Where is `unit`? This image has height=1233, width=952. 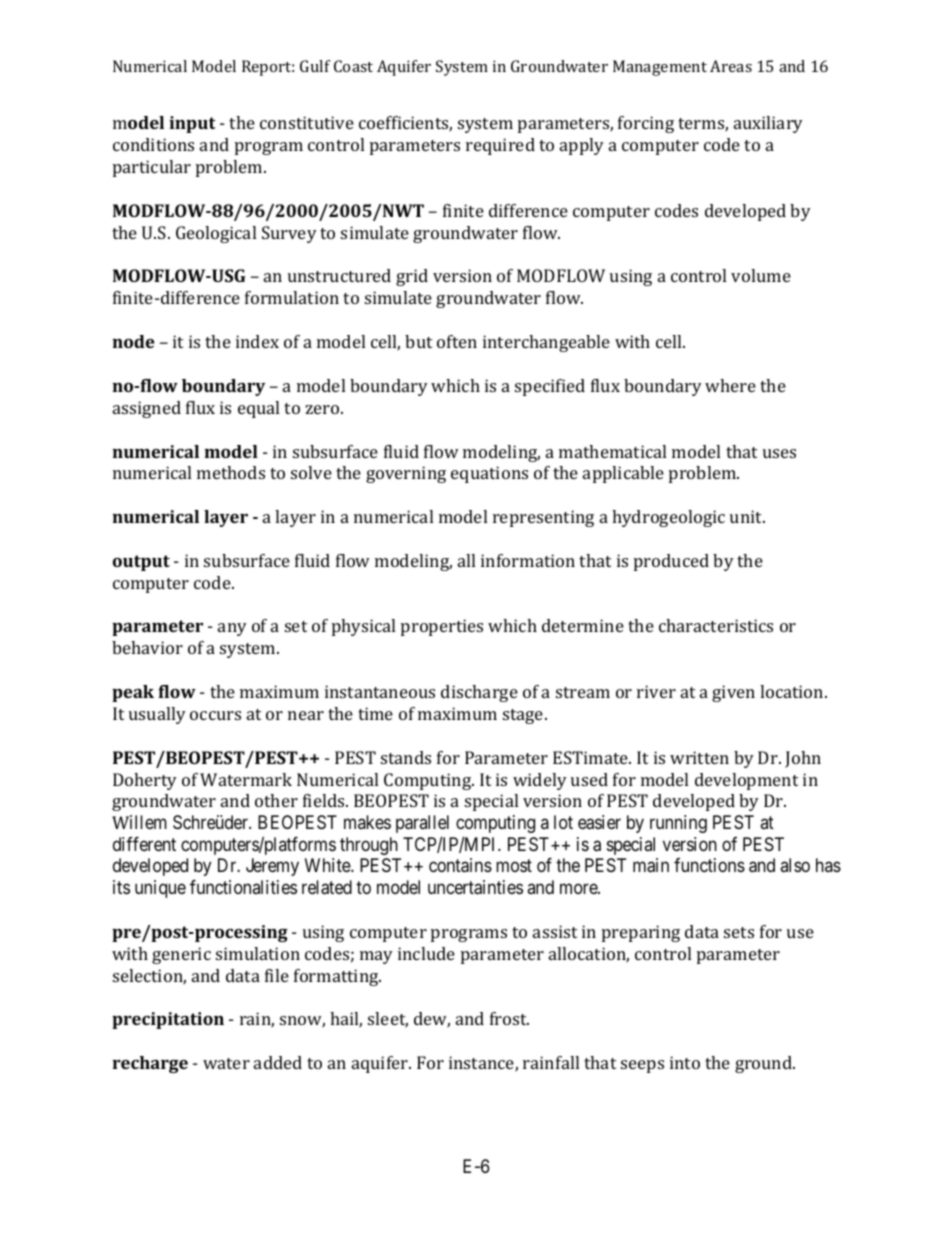
unit is located at coordinates (747, 516).
